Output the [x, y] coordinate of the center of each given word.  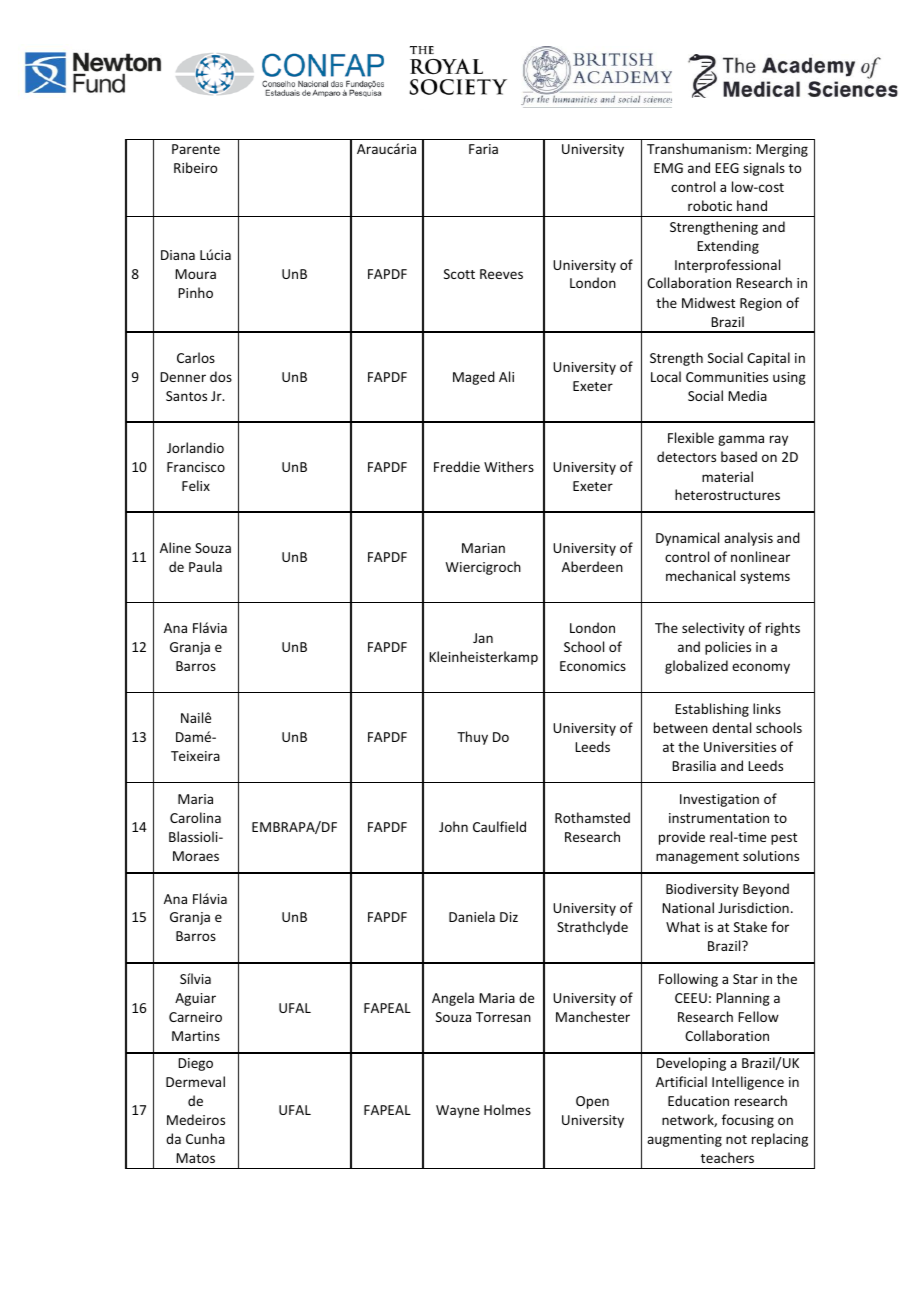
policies [728, 648]
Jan [483, 638]
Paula [205, 566]
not [736, 1139]
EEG [727, 168]
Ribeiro [195, 167]
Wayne [457, 1111]
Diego [195, 1064]
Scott [459, 274]
